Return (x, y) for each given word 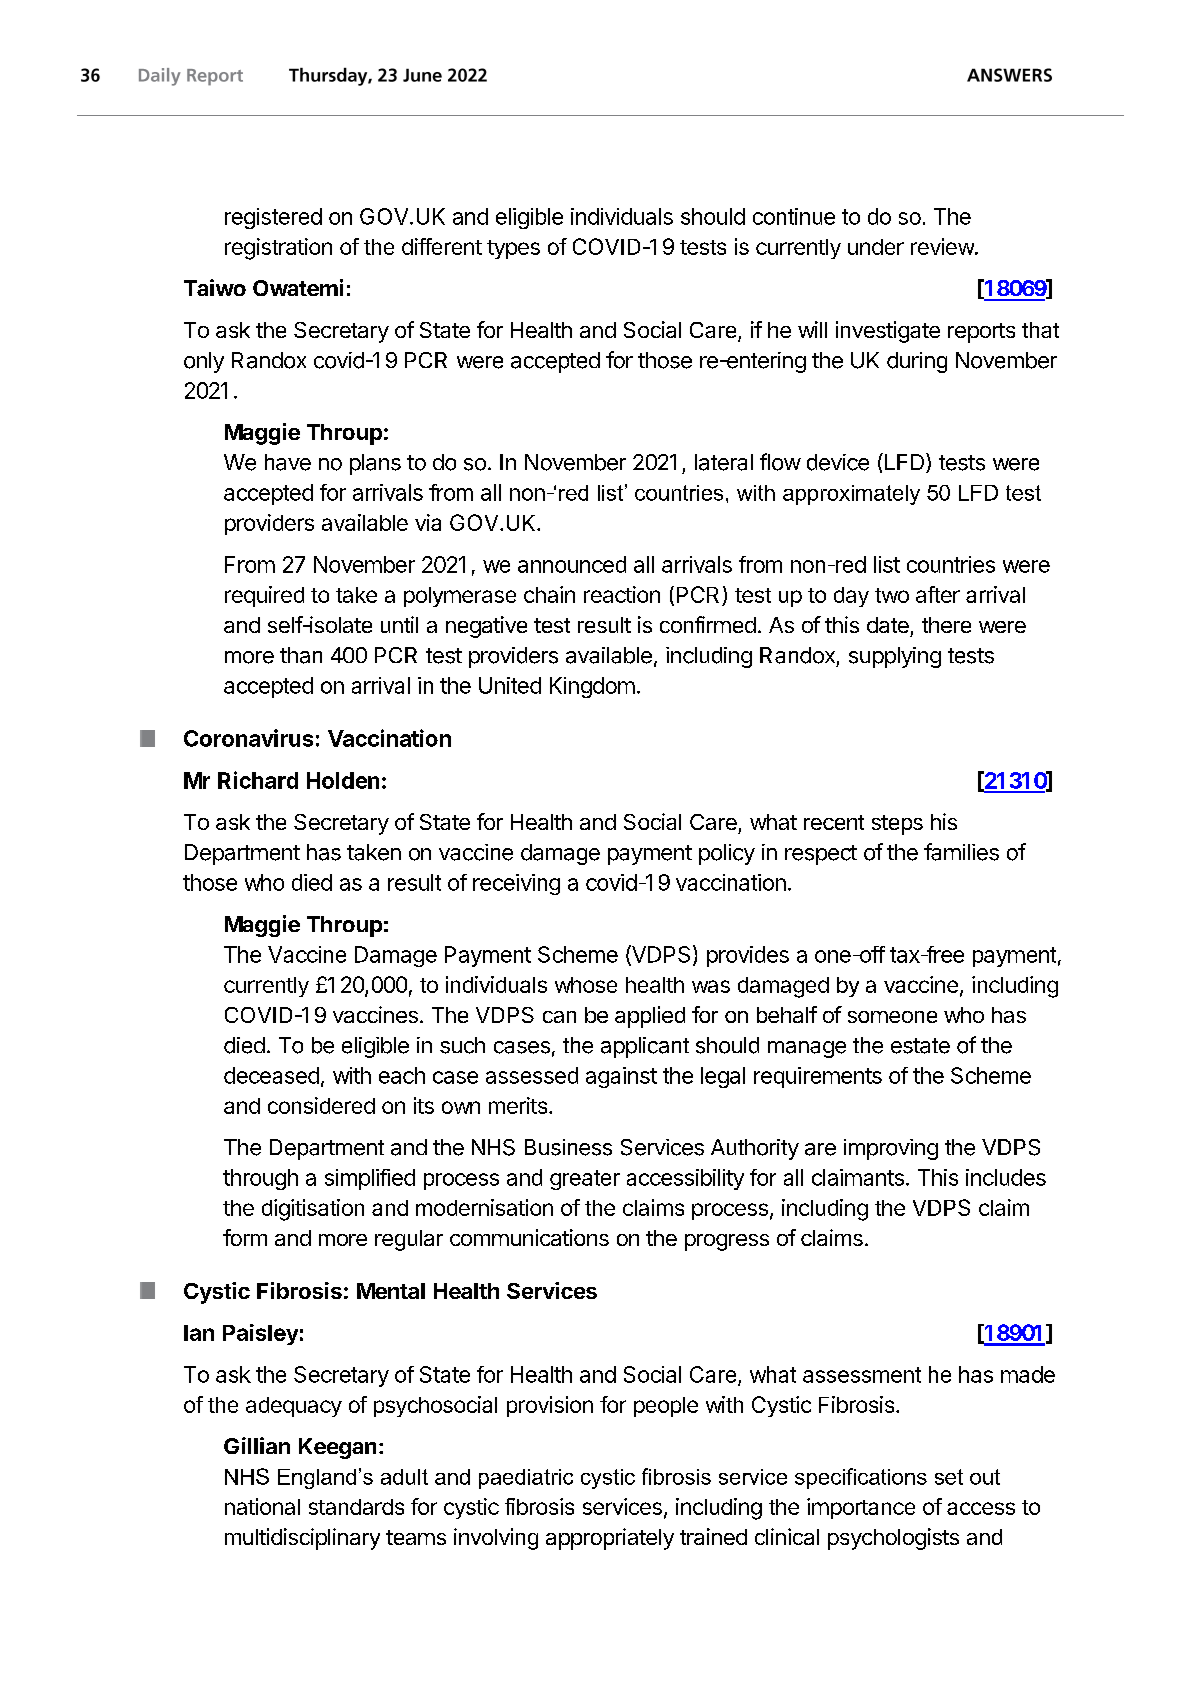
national (262, 1506)
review (943, 246)
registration (278, 249)
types (513, 249)
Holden (343, 780)
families (961, 852)
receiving (516, 884)
